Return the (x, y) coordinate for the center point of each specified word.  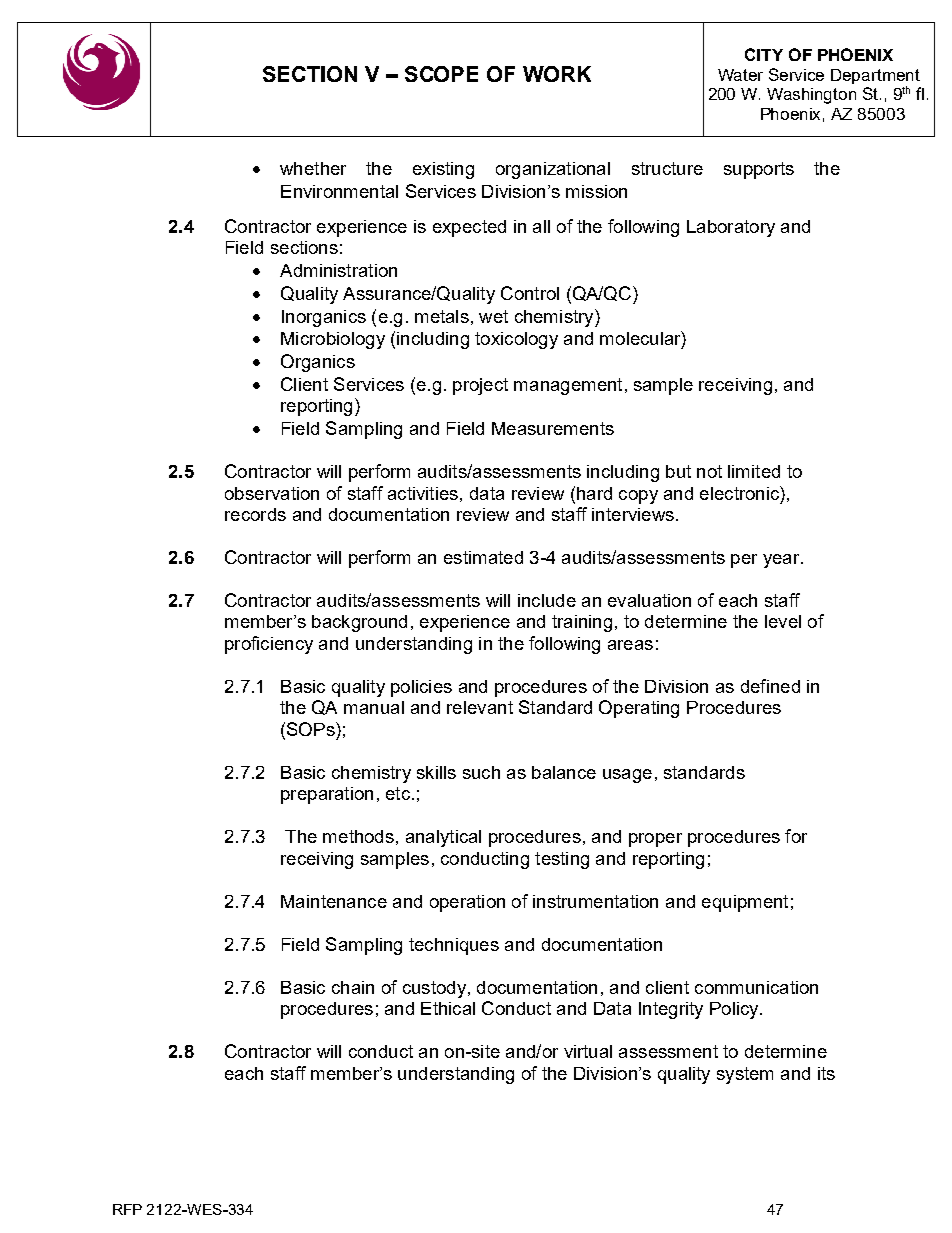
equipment (745, 903)
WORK (557, 74)
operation (467, 903)
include (547, 600)
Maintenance (334, 901)
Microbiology (333, 340)
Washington (811, 96)
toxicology (516, 340)
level (783, 621)
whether (313, 168)
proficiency (269, 645)
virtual (588, 1051)
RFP (127, 1209)
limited (754, 471)
